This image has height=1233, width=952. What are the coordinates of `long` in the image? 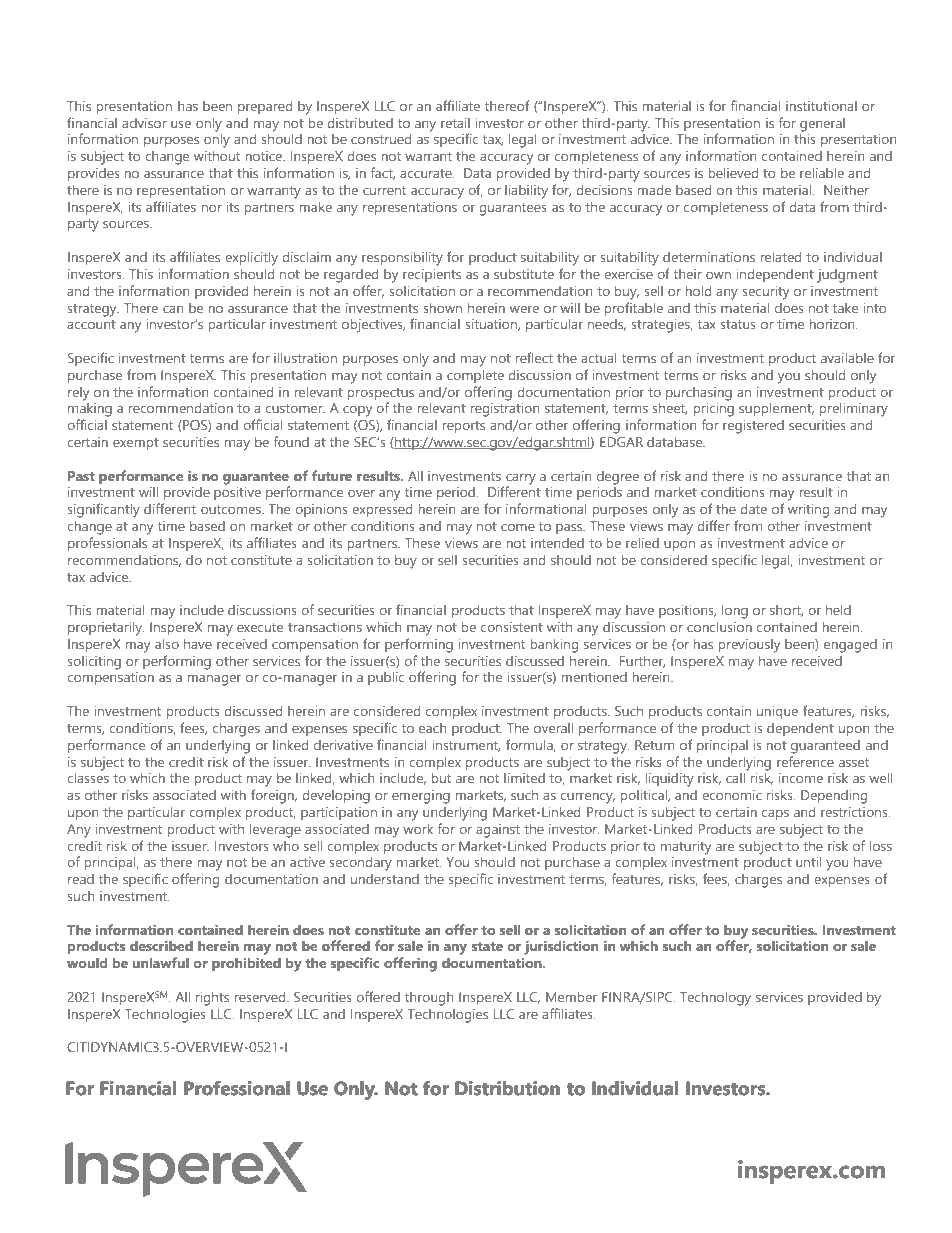 It's located at (735, 612).
